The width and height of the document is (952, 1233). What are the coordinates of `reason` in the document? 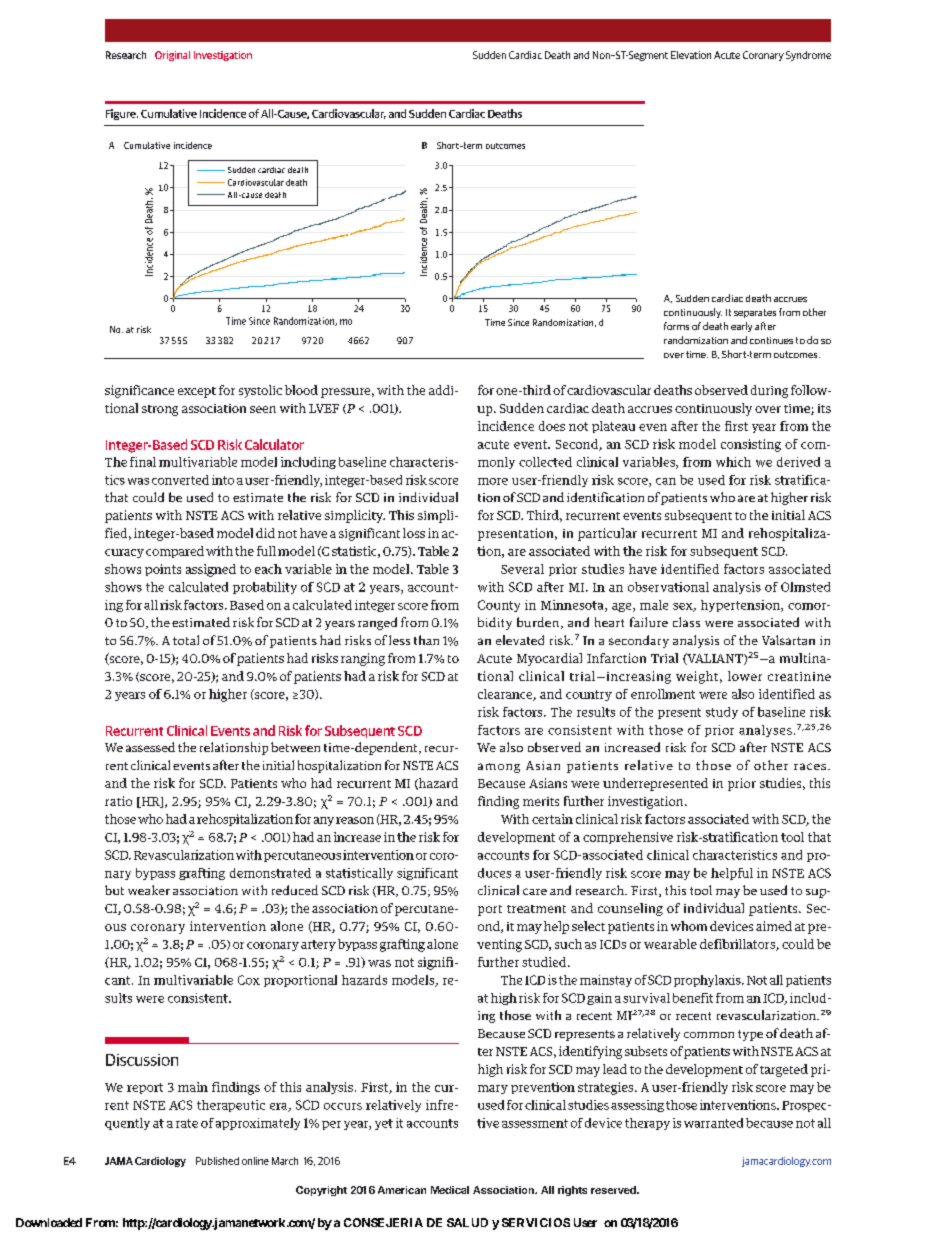 It's located at (355, 820).
